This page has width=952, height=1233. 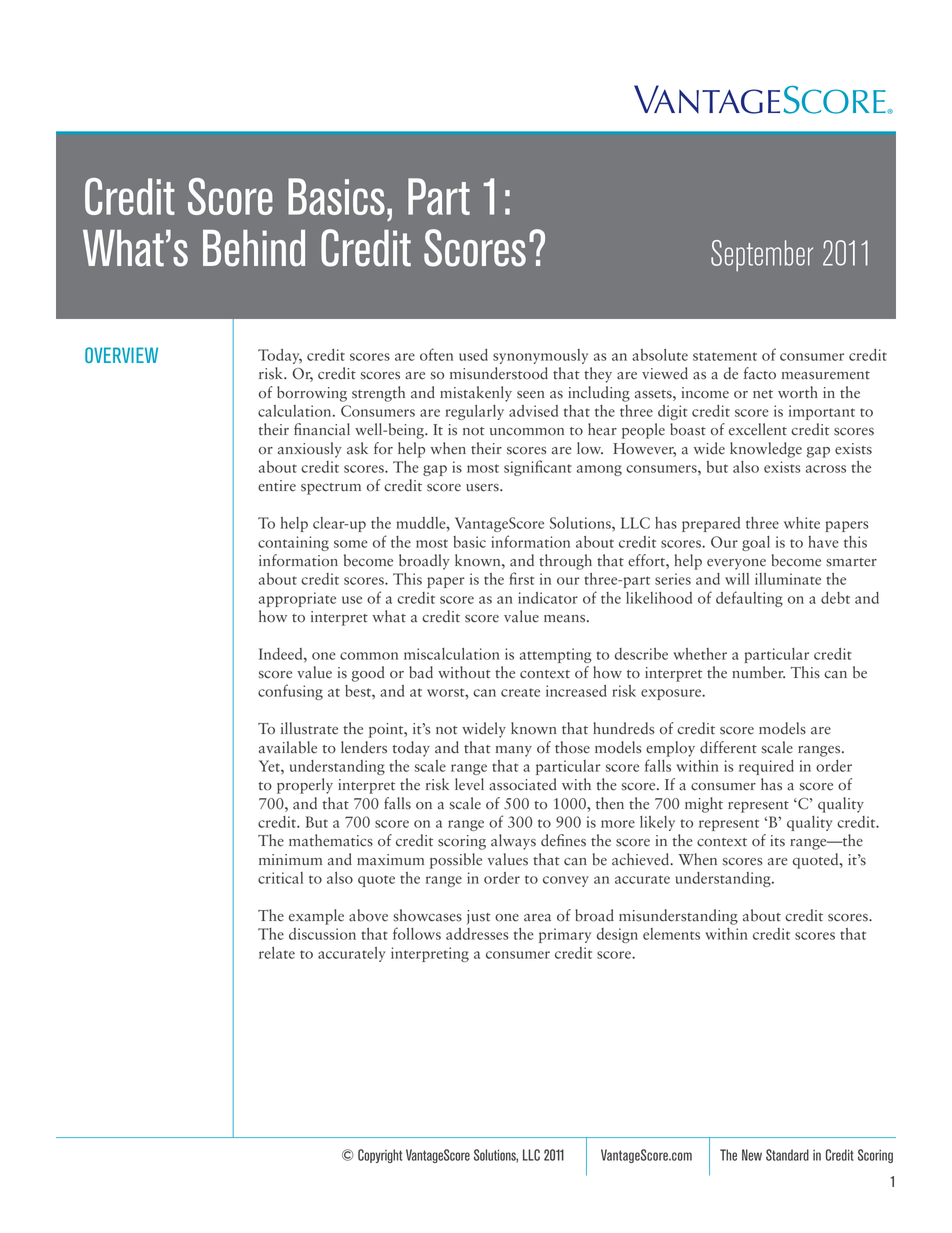 I want to click on used, so click(x=473, y=355).
